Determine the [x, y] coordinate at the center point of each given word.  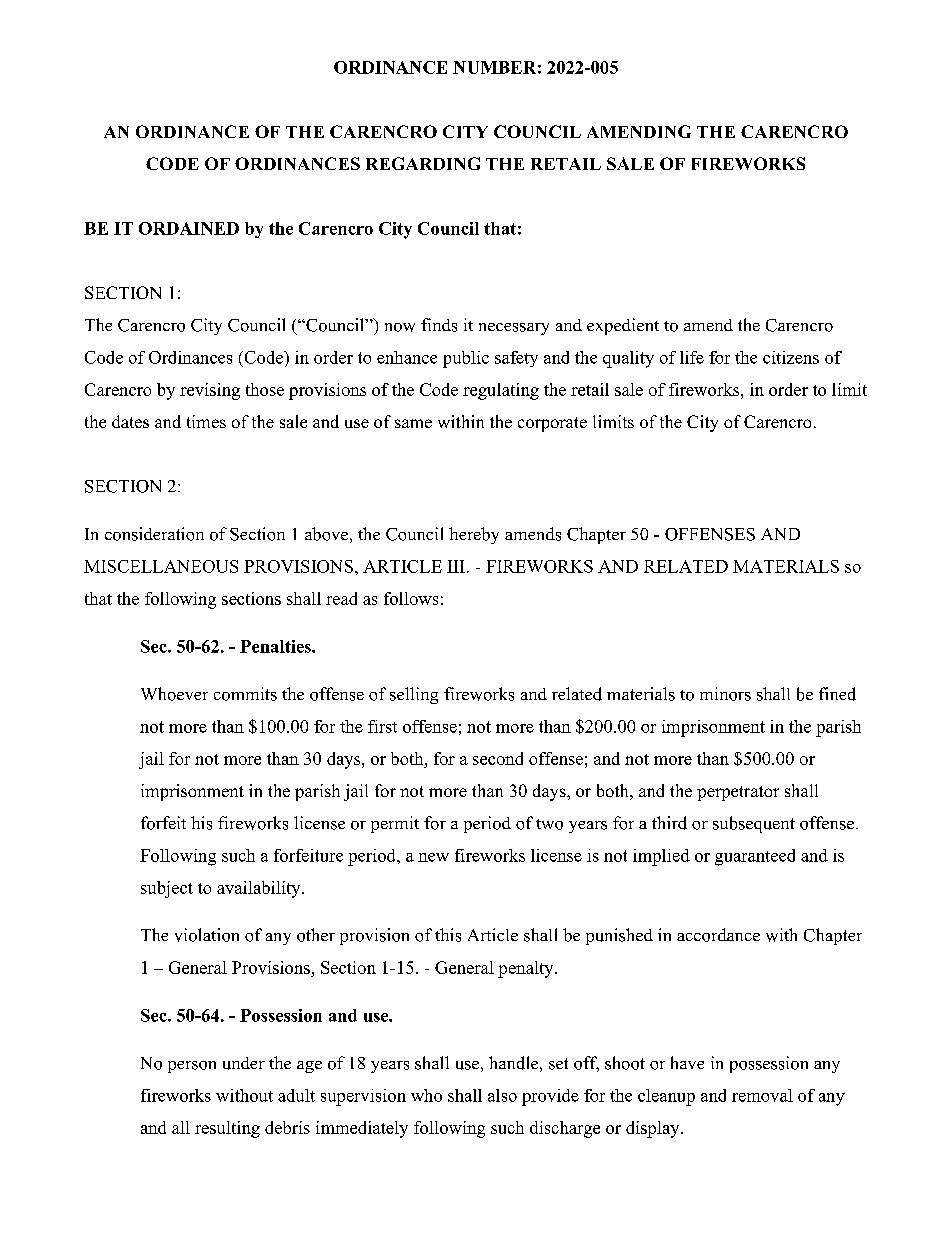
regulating [501, 391]
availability [260, 889]
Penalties [276, 646]
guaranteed [755, 857]
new [433, 857]
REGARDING [423, 163]
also [502, 1095]
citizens [791, 357]
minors [725, 694]
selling [414, 695]
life [692, 357]
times [206, 421]
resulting [227, 1129]
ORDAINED [189, 228]
